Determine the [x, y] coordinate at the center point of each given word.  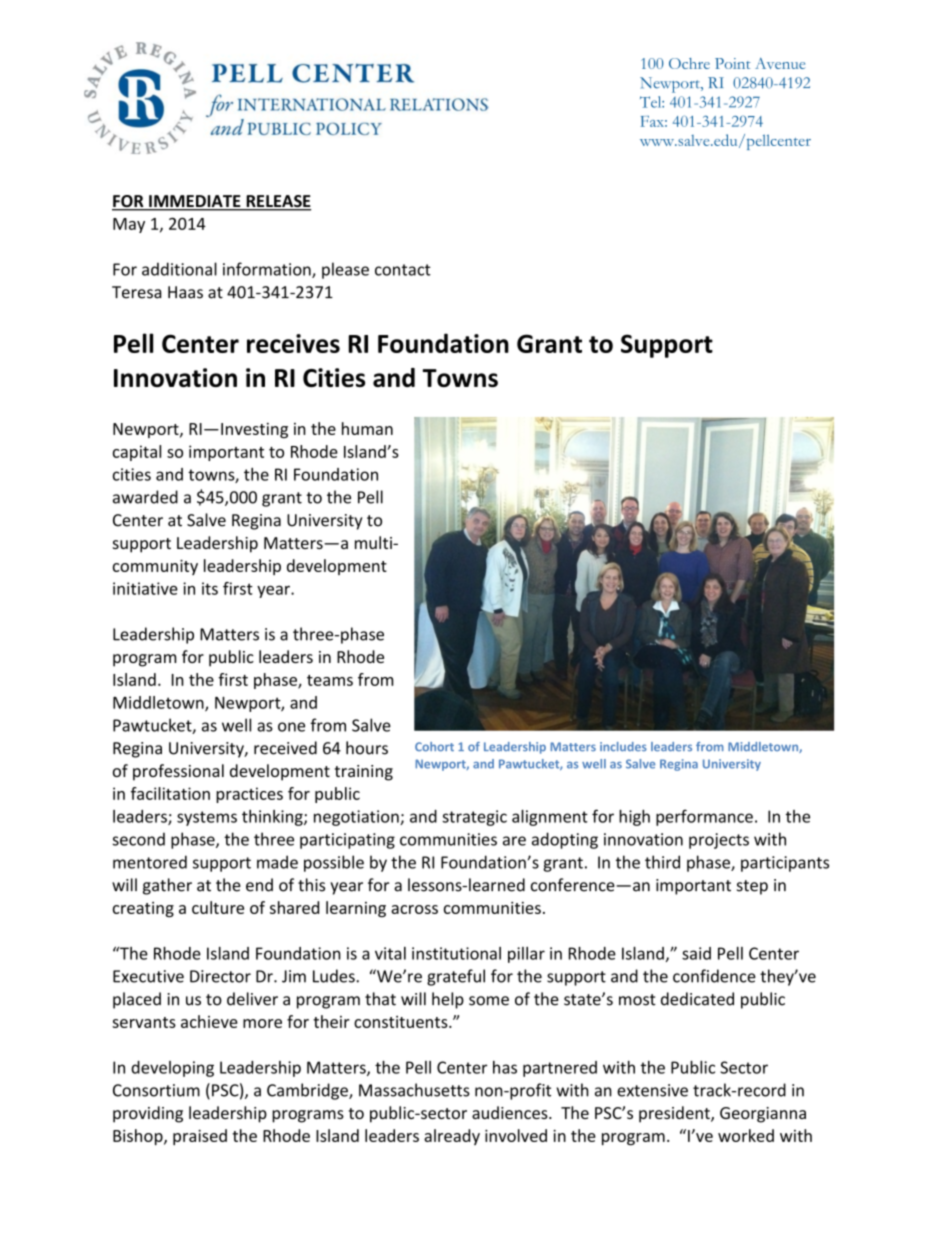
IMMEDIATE [195, 202]
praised [200, 1137]
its [210, 588]
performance [704, 817]
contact [403, 270]
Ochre [689, 63]
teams [330, 680]
